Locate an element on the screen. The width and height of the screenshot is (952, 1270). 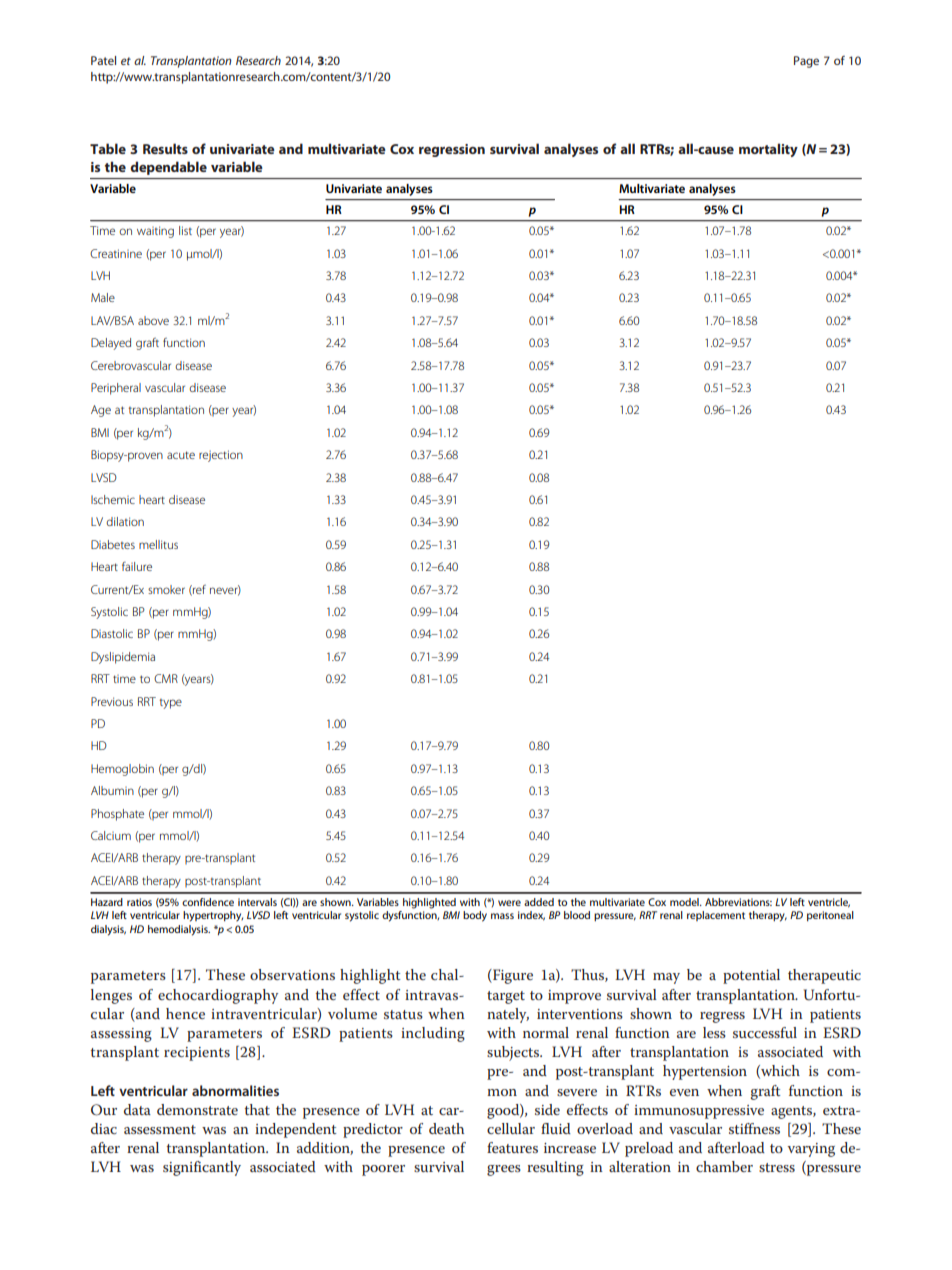
demonstrate is located at coordinates (197, 1109).
